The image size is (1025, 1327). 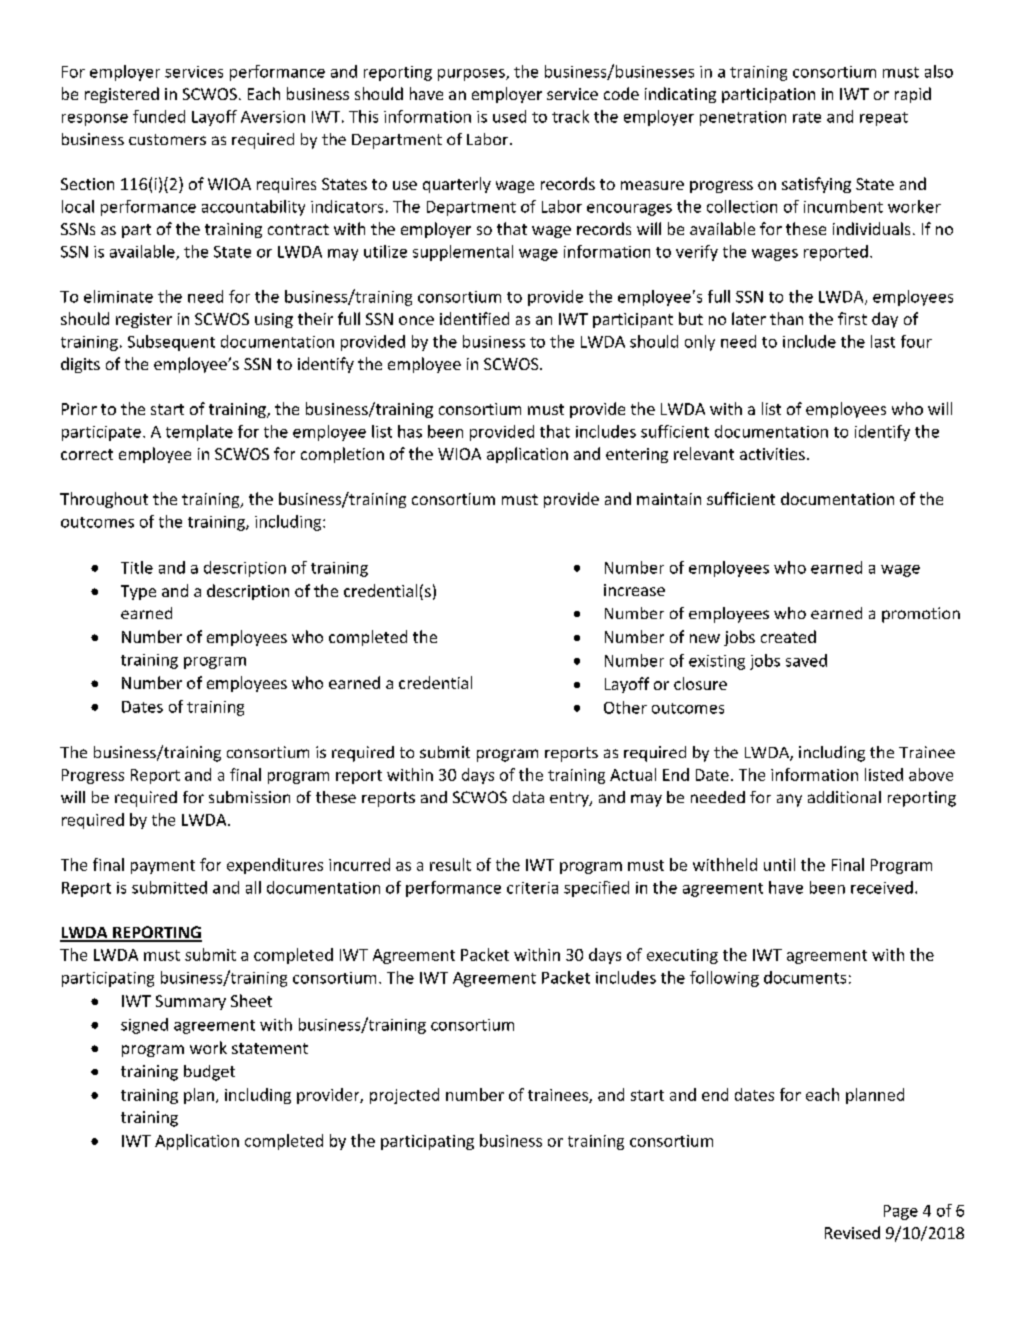 I want to click on activities, so click(x=772, y=454).
